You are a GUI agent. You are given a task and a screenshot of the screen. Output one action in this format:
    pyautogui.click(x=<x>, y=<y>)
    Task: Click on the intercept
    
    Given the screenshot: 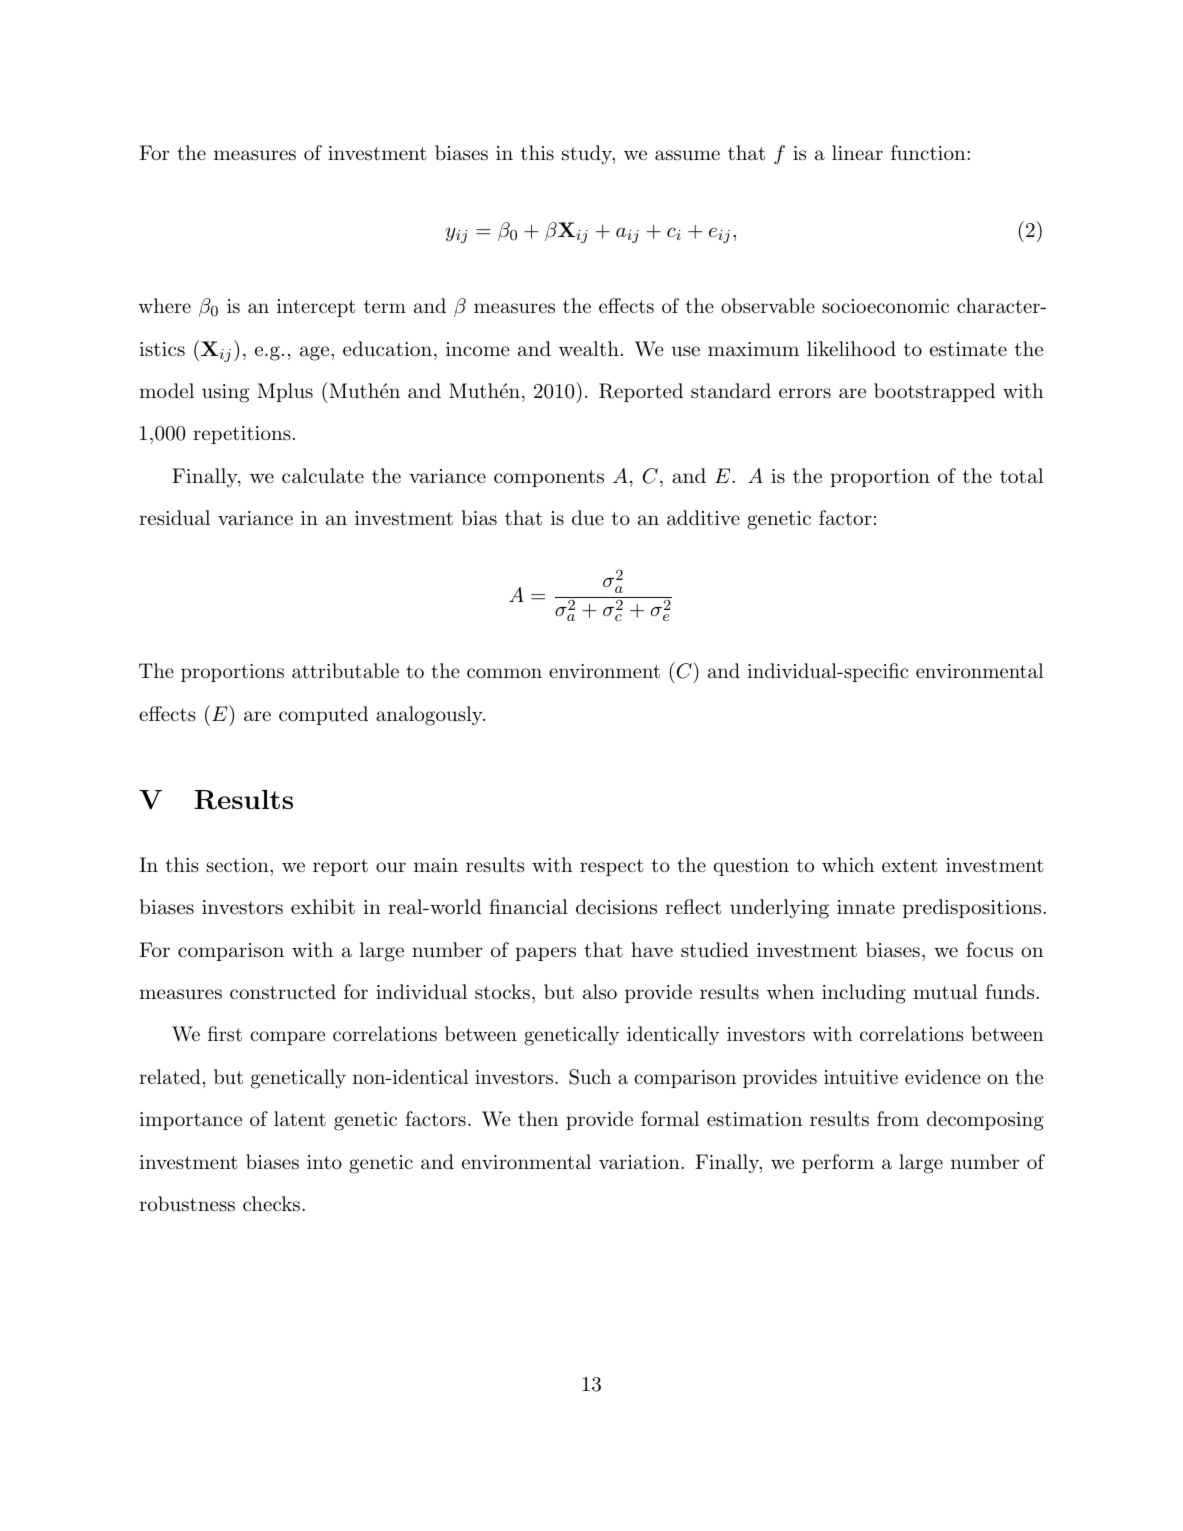 What is the action you would take?
    pyautogui.click(x=316, y=308)
